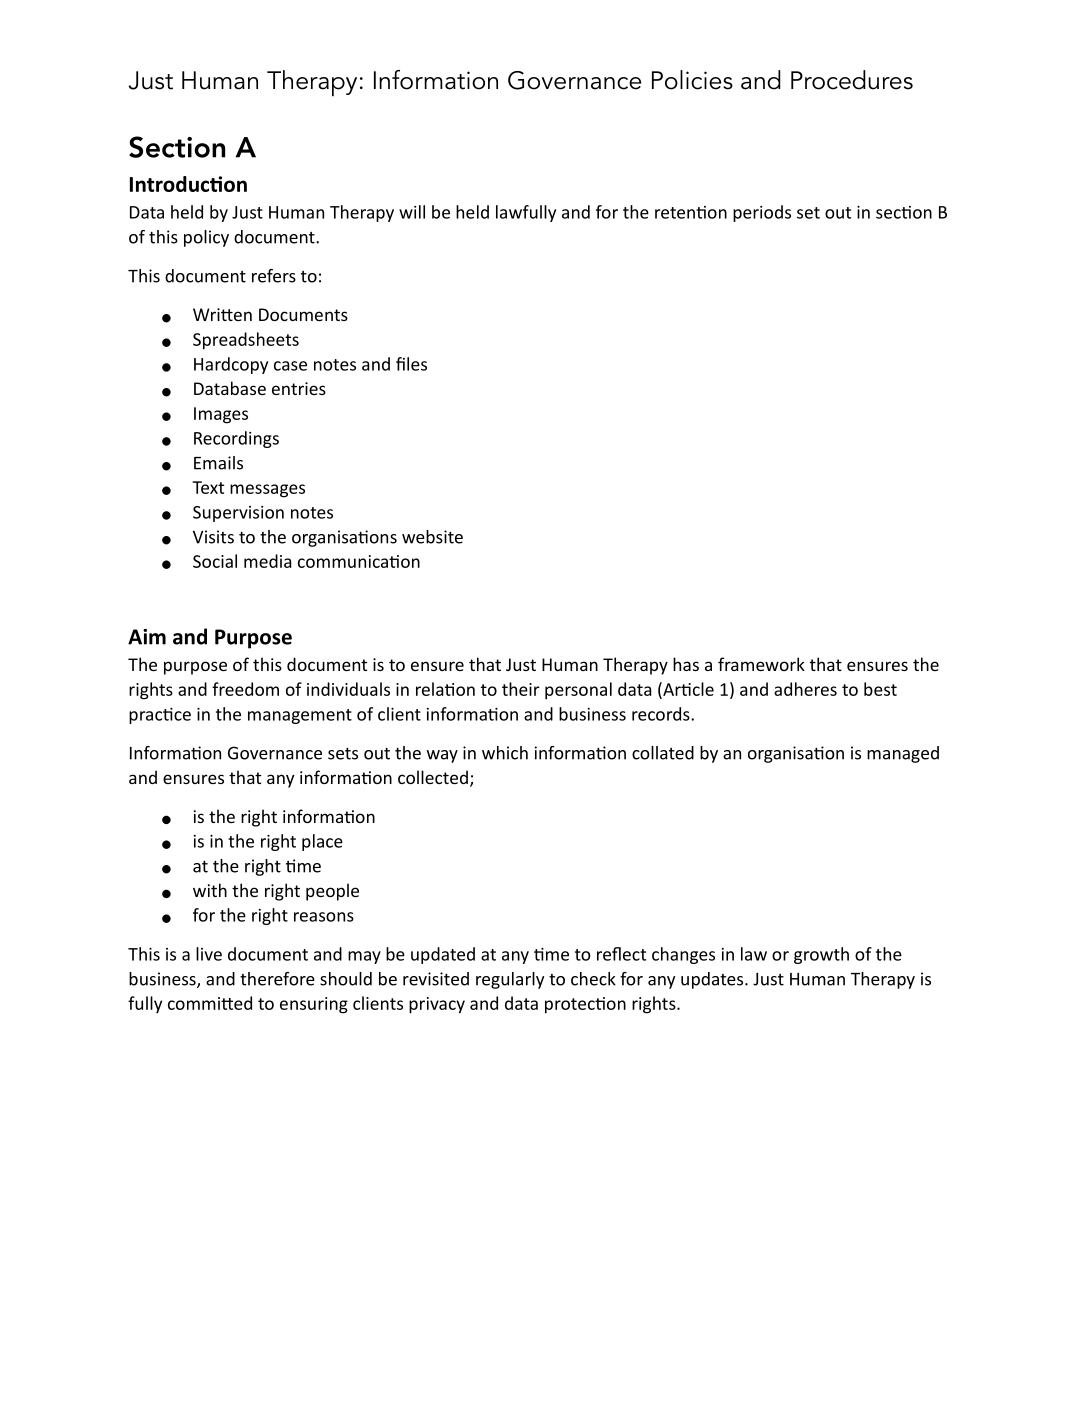  I want to click on their, so click(521, 689).
